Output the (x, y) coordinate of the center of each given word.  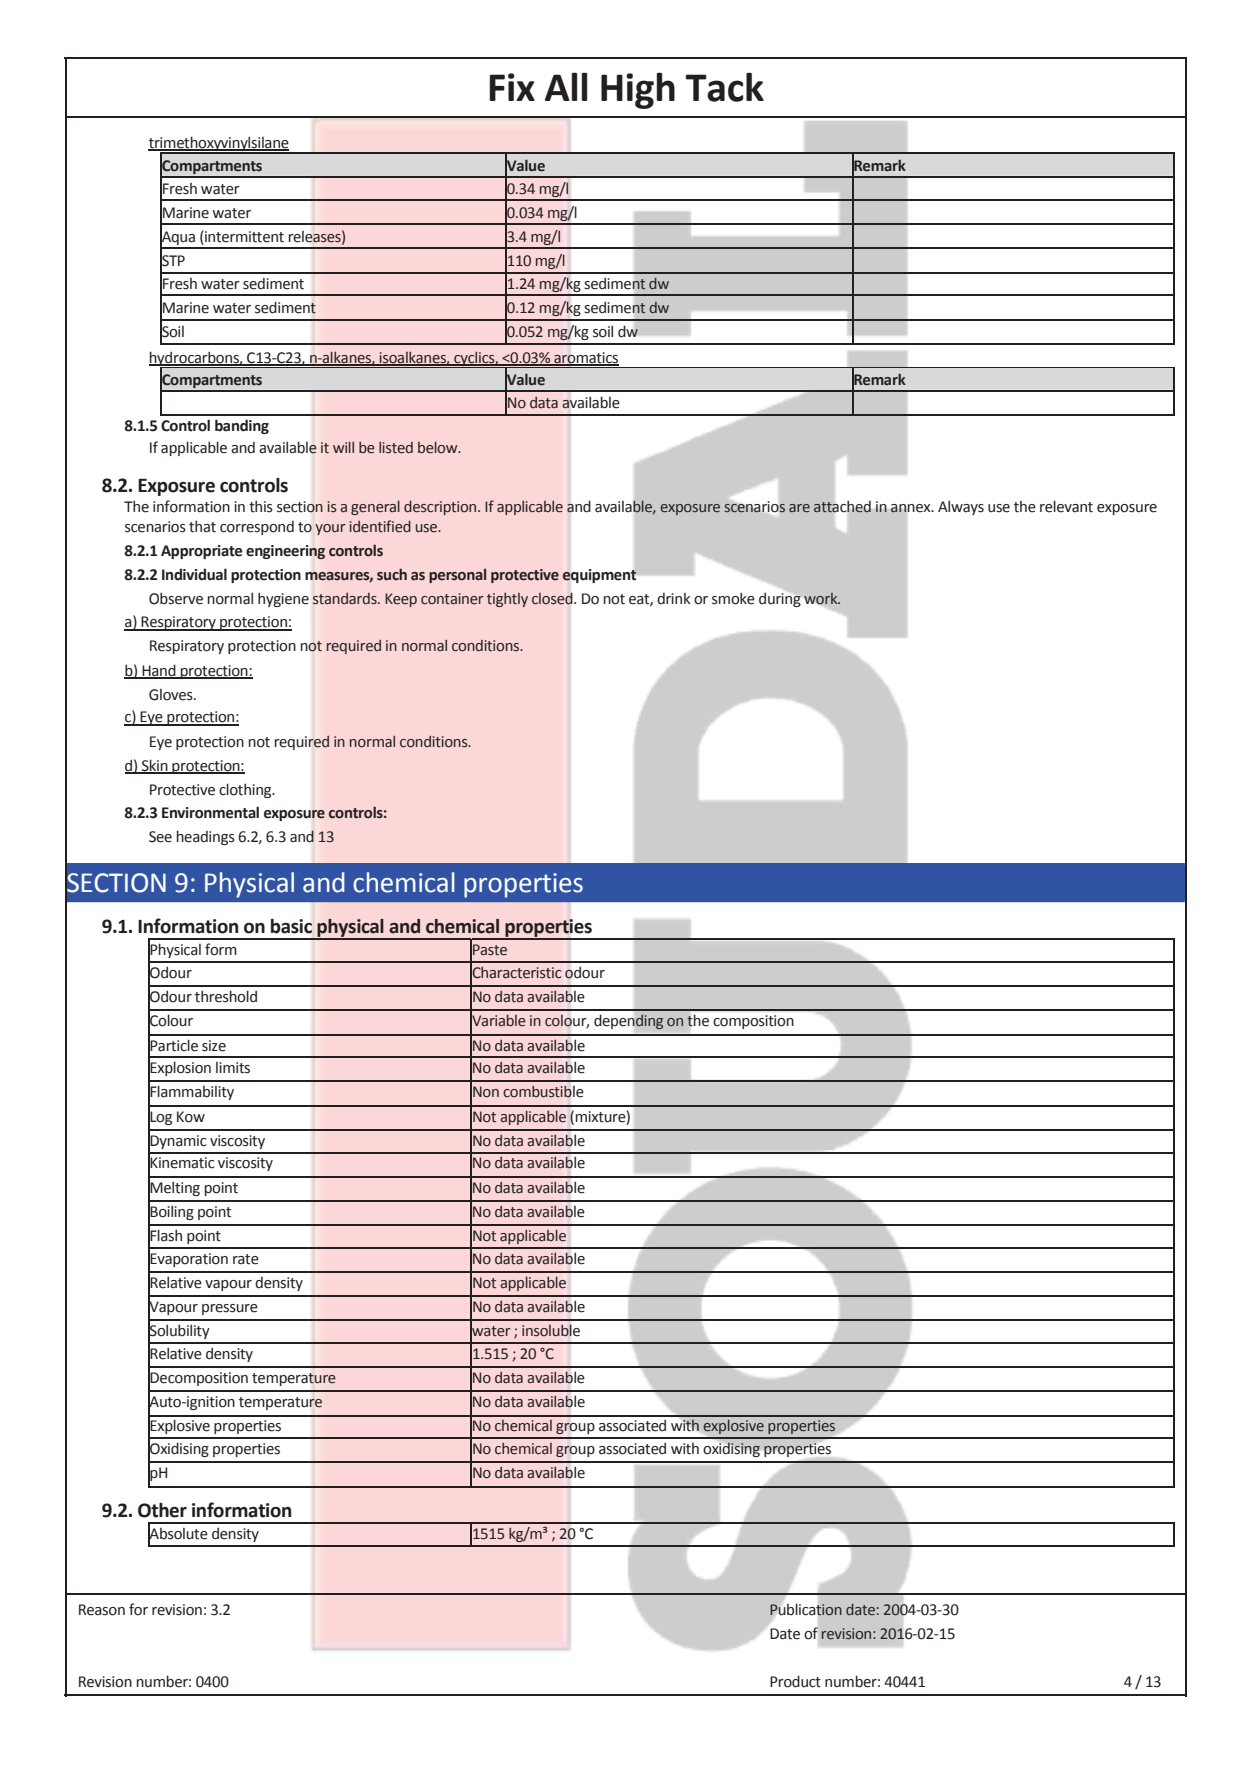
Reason (102, 1610)
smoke (733, 598)
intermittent (243, 236)
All (566, 86)
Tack (725, 87)
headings (206, 837)
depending (629, 1022)
